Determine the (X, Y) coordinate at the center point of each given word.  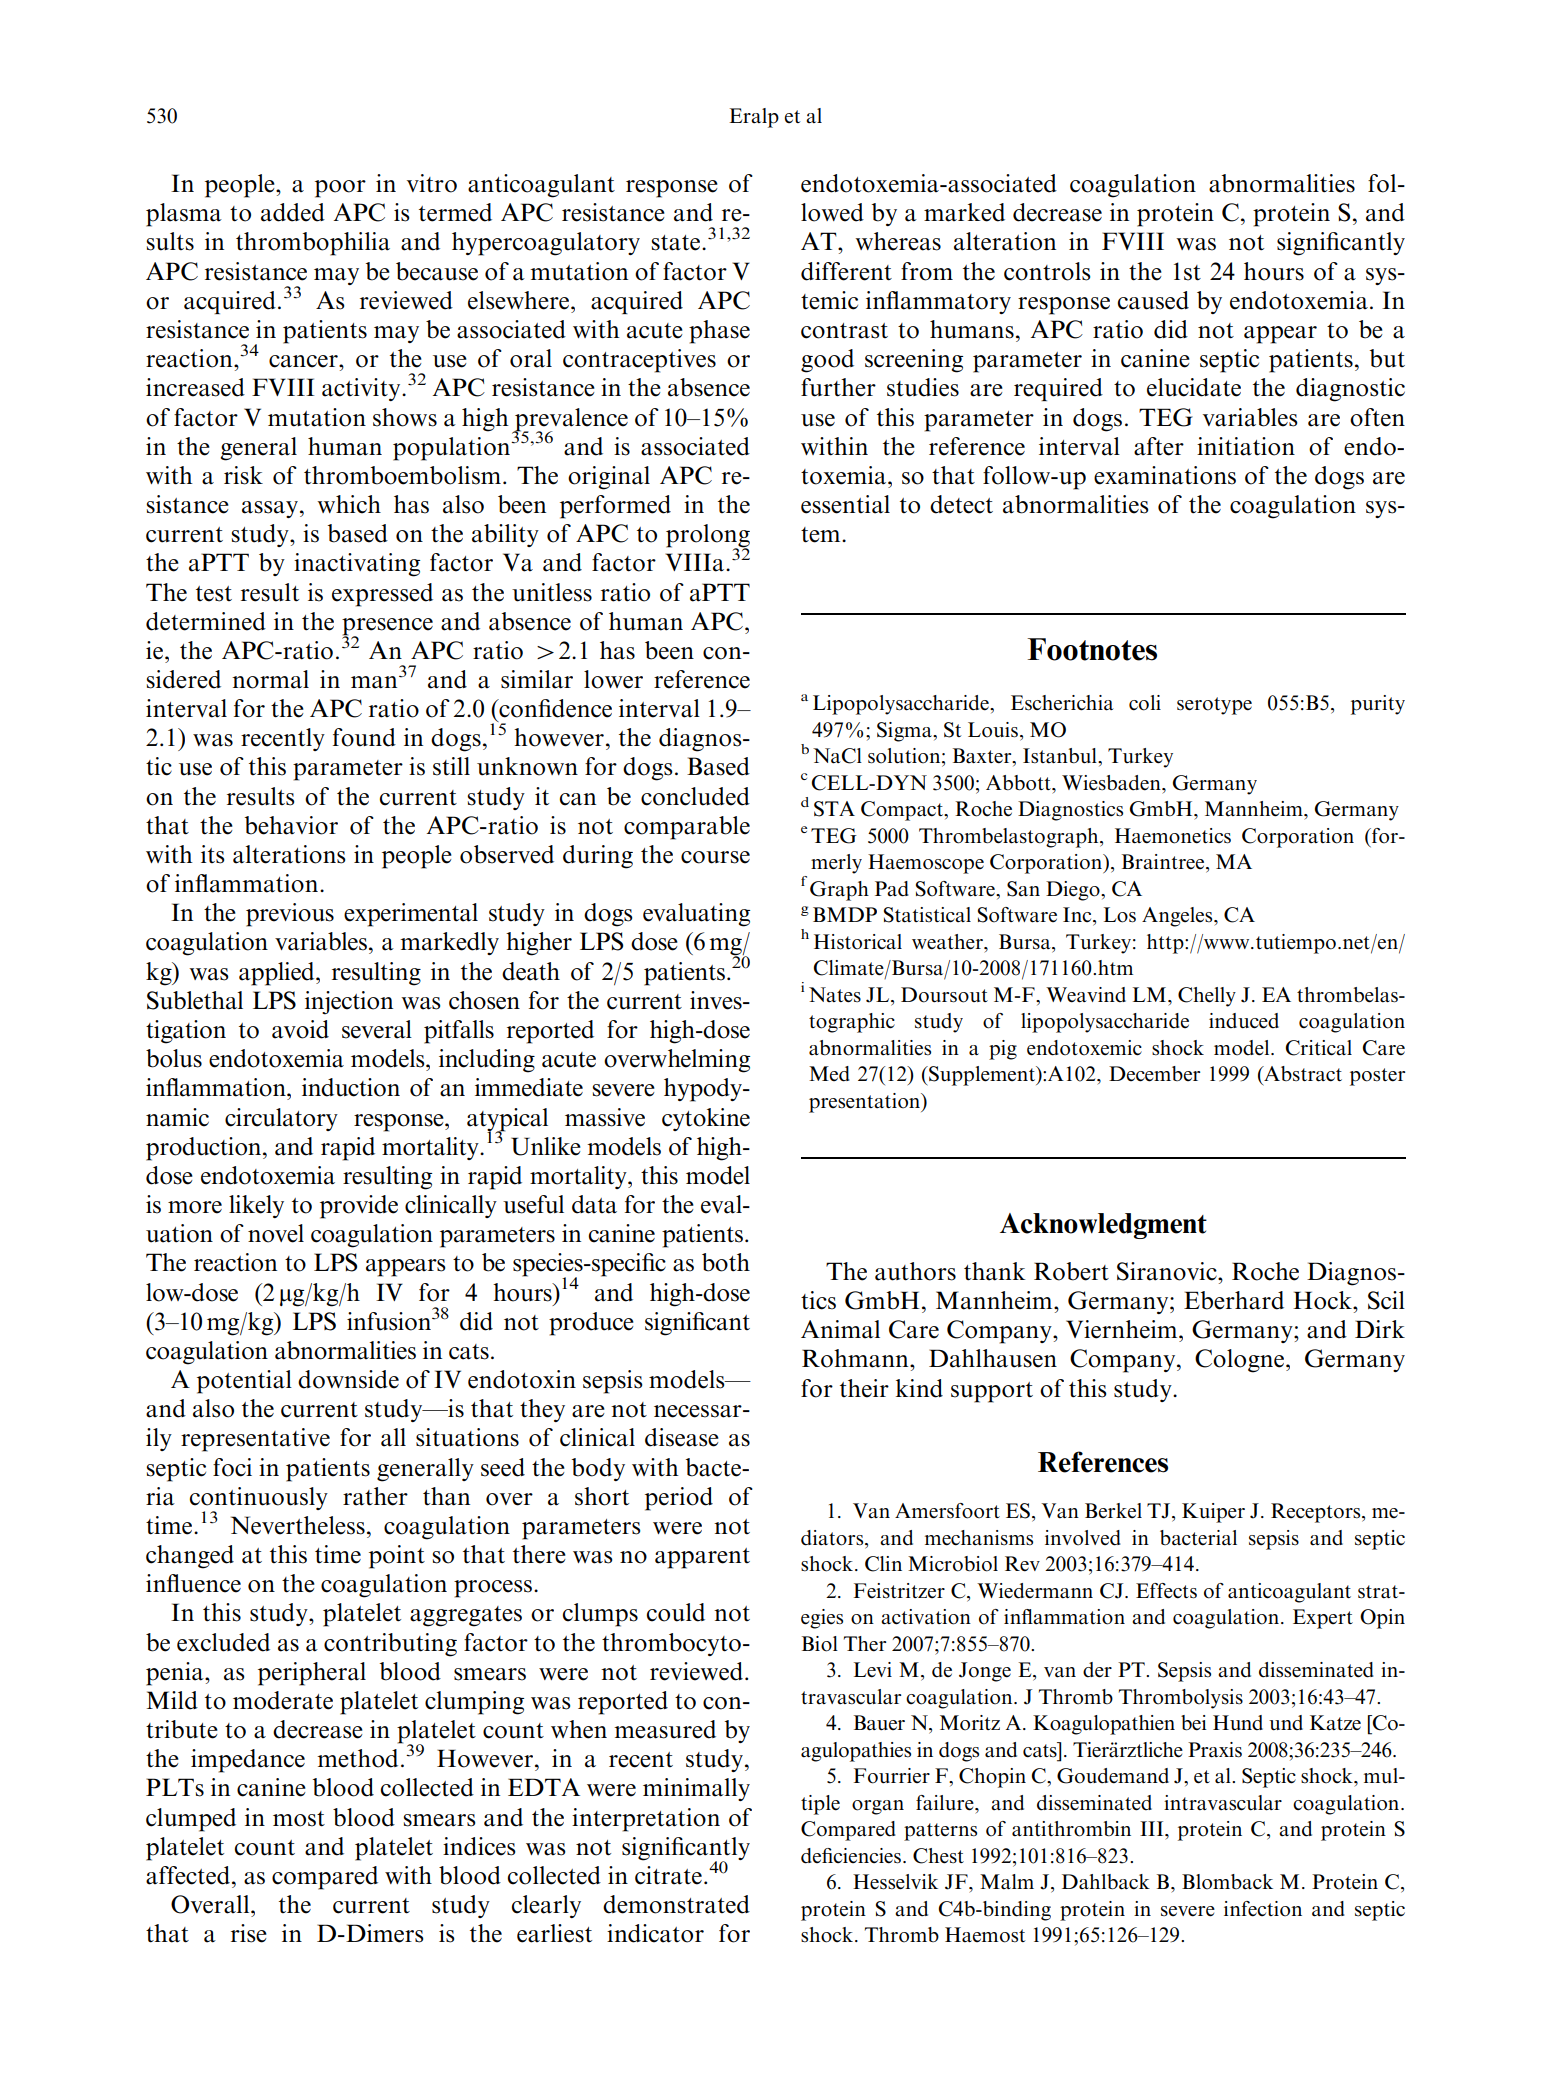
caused (1153, 300)
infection (1263, 1909)
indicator (655, 1933)
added (293, 212)
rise (249, 1933)
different (846, 271)
